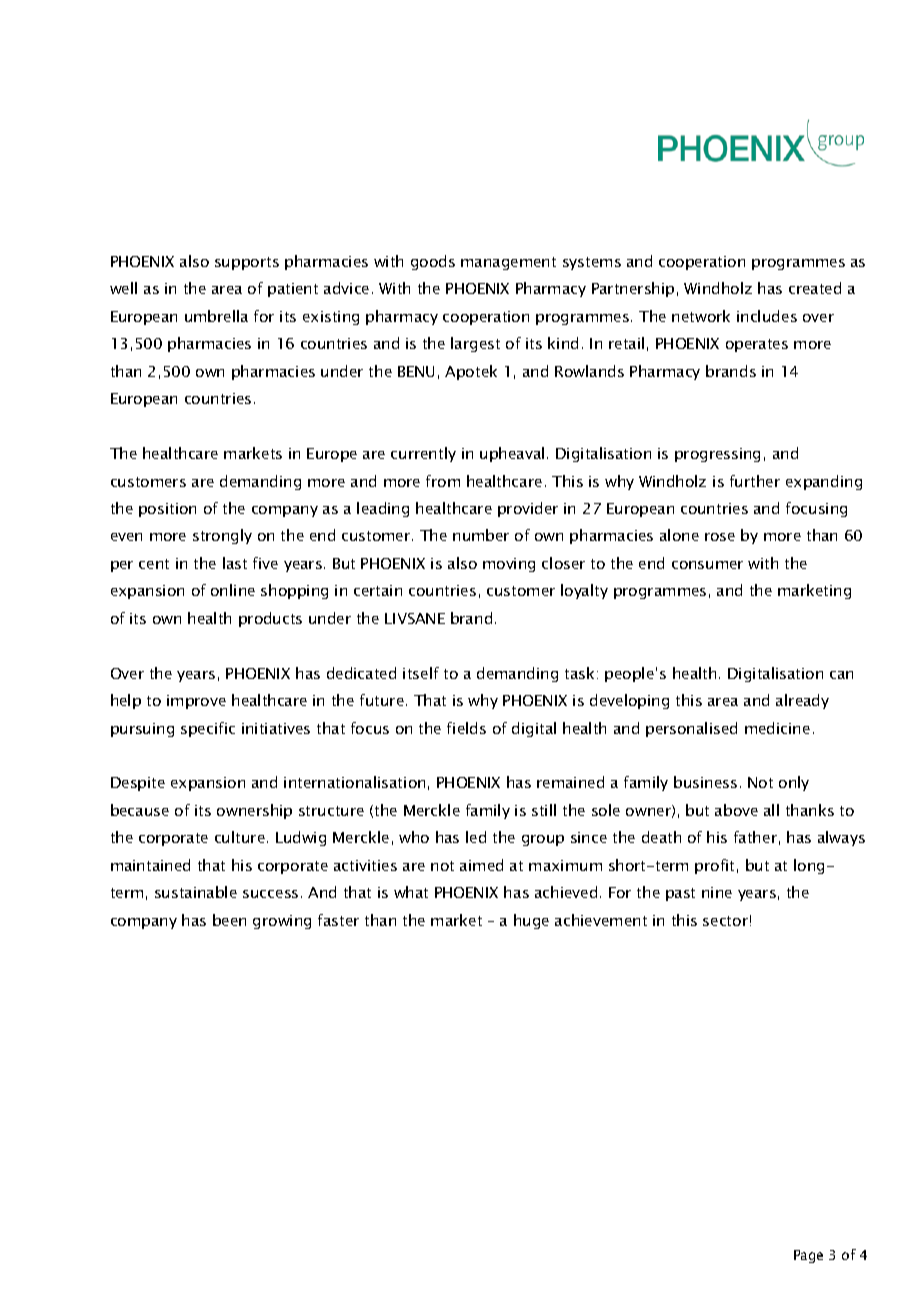 Image resolution: width=924 pixels, height=1308 pixels. What do you see at coordinates (233, 590) in the image?
I see `online` at bounding box center [233, 590].
